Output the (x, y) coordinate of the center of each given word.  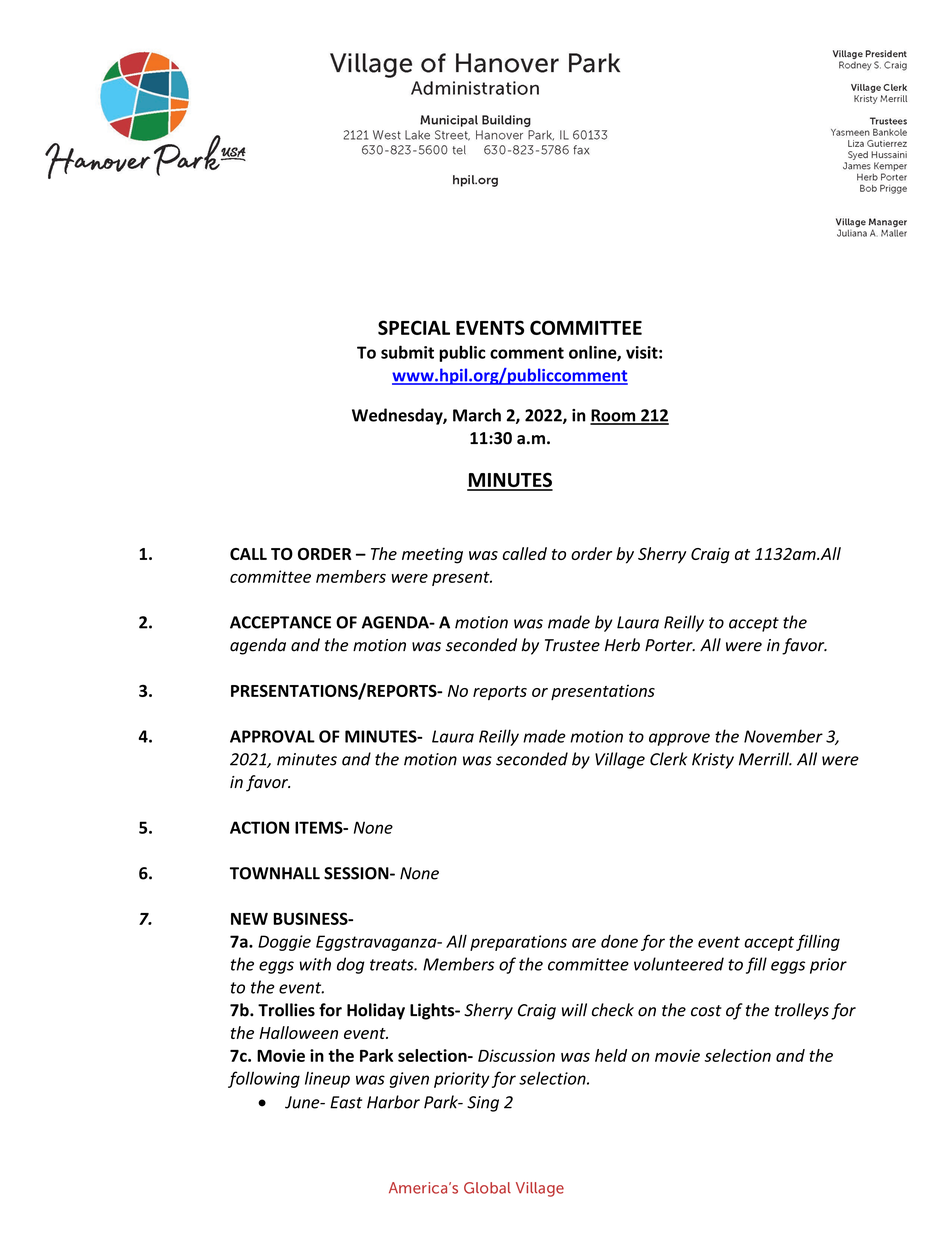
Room (614, 416)
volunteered (679, 964)
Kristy (713, 761)
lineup (327, 1079)
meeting (432, 556)
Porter (670, 645)
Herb (622, 645)
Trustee (572, 645)
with (315, 964)
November (783, 736)
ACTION (259, 827)
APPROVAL (272, 736)
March (477, 415)
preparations (518, 943)
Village (620, 760)
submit (407, 352)
